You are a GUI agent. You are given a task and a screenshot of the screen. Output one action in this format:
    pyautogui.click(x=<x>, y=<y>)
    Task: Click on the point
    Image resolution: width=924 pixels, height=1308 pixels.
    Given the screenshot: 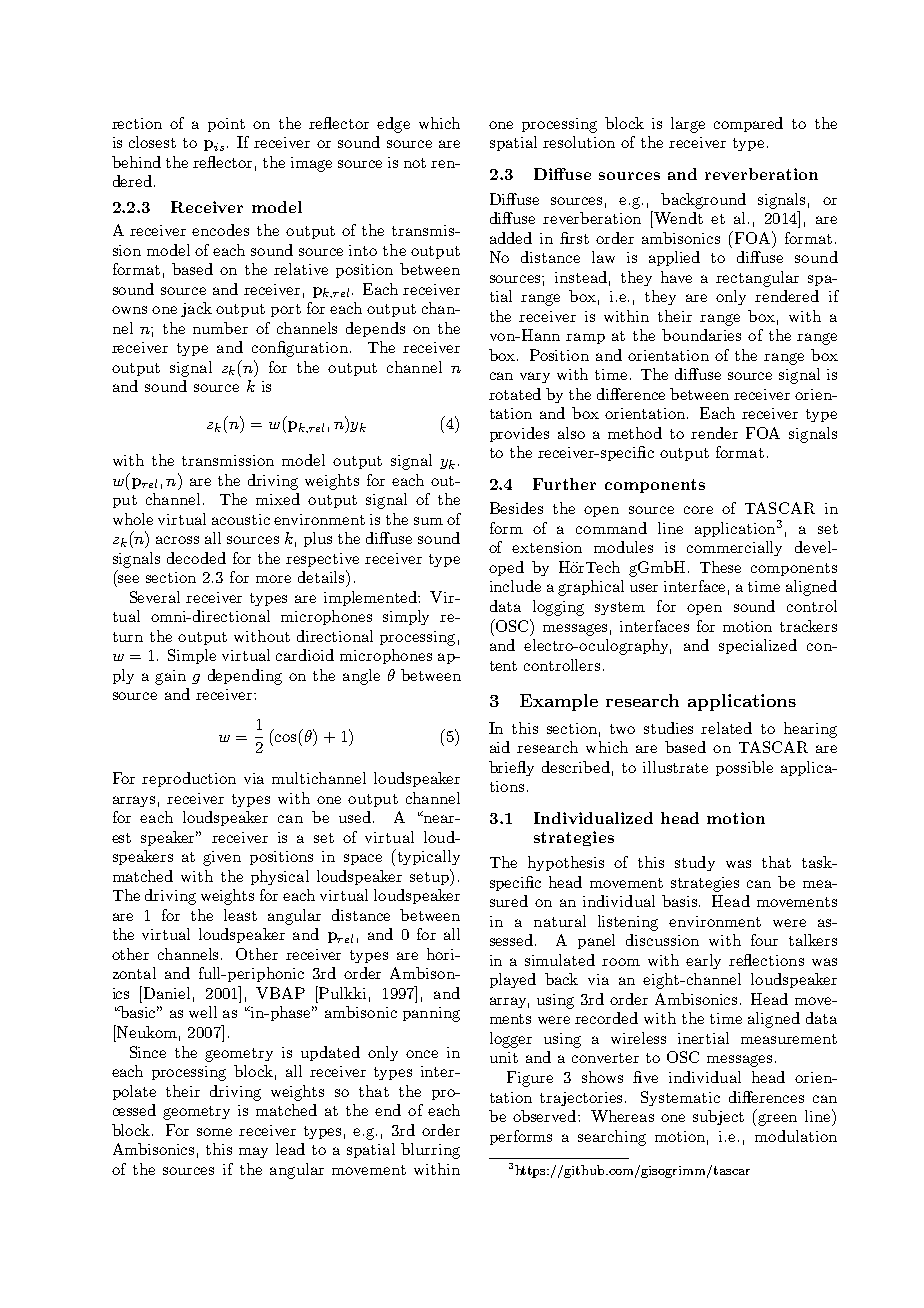 What is the action you would take?
    pyautogui.click(x=226, y=125)
